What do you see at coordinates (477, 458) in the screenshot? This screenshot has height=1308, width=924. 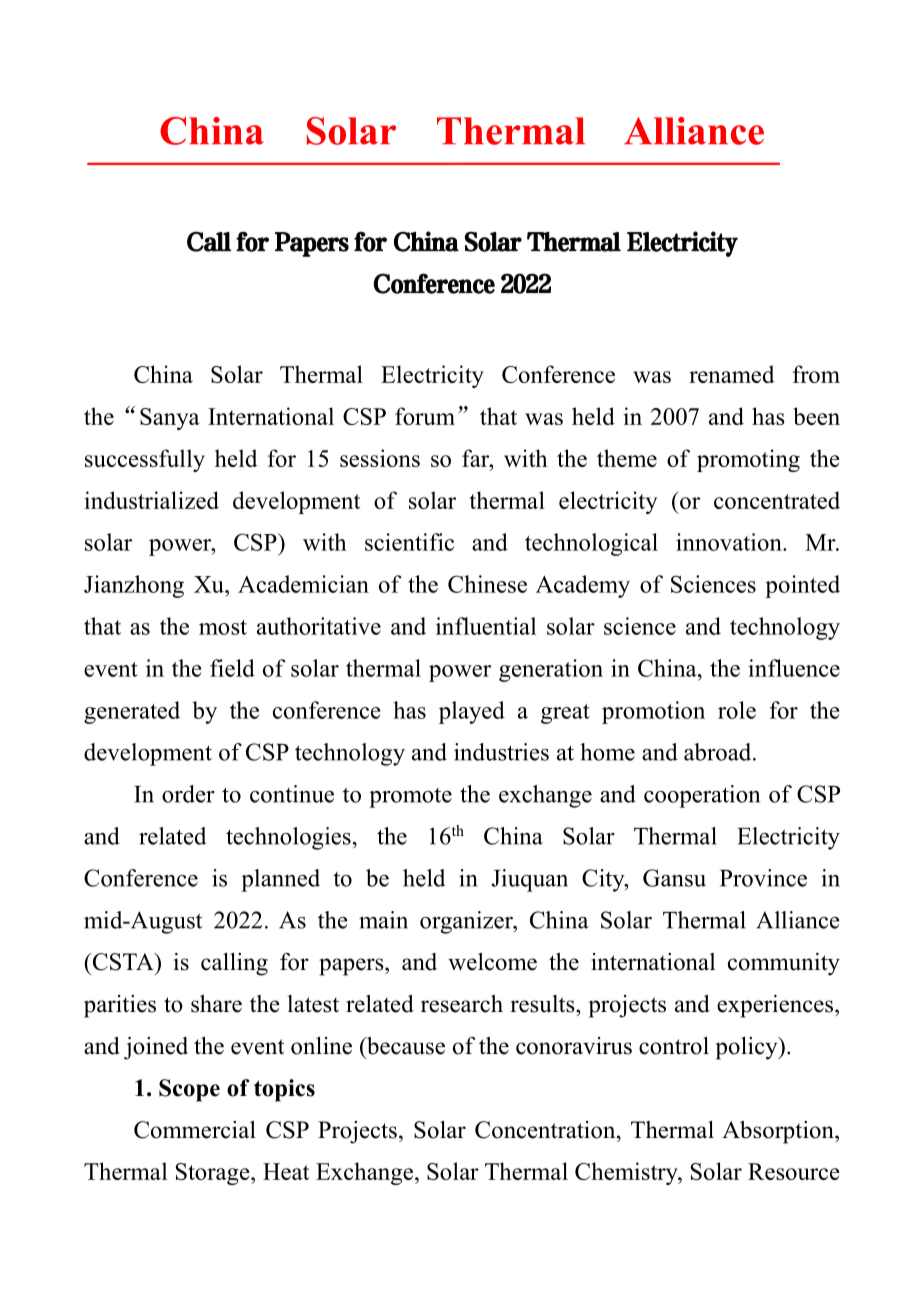 I see `far` at bounding box center [477, 458].
